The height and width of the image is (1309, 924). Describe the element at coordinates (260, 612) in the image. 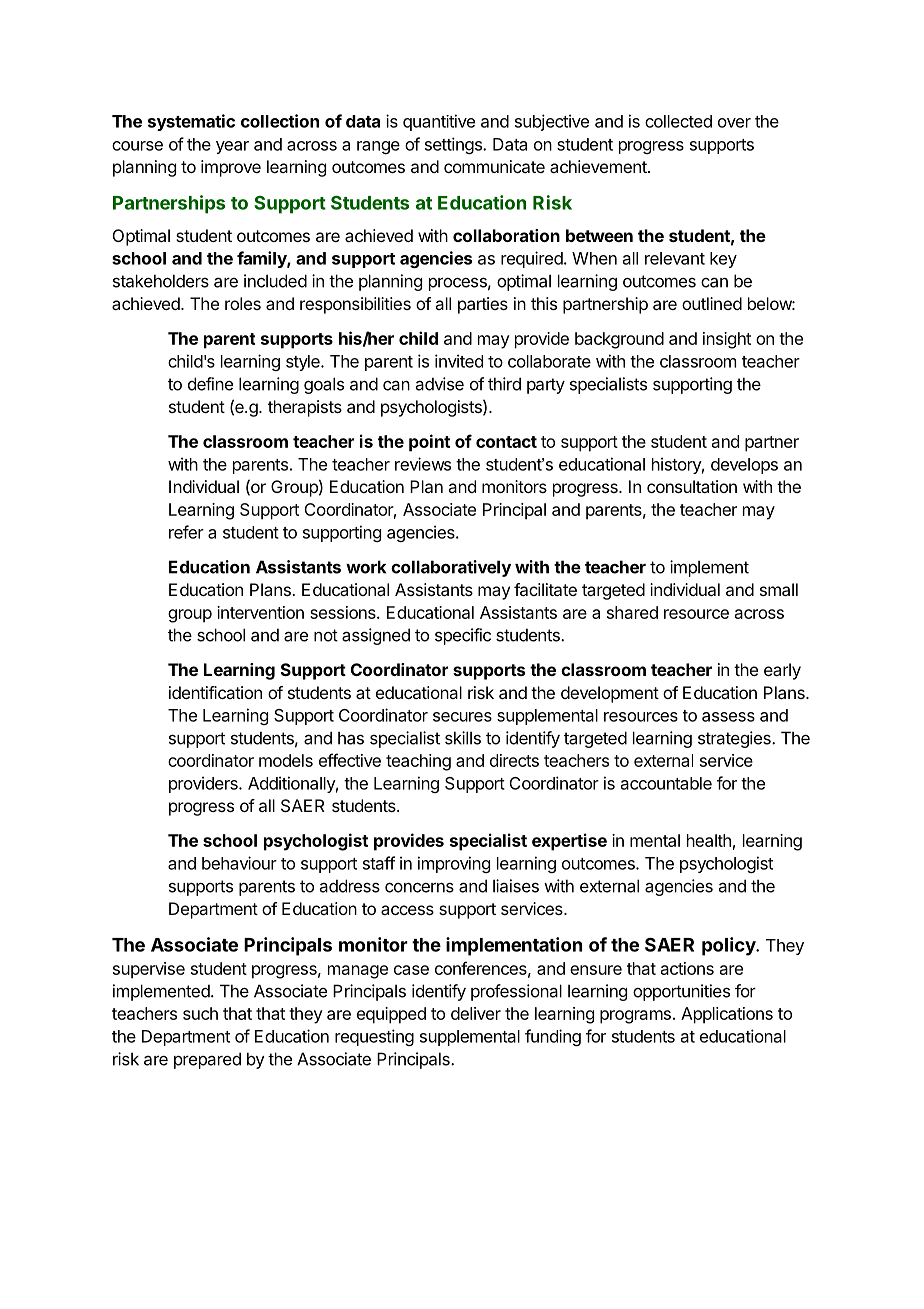

I see `intervention` at that location.
